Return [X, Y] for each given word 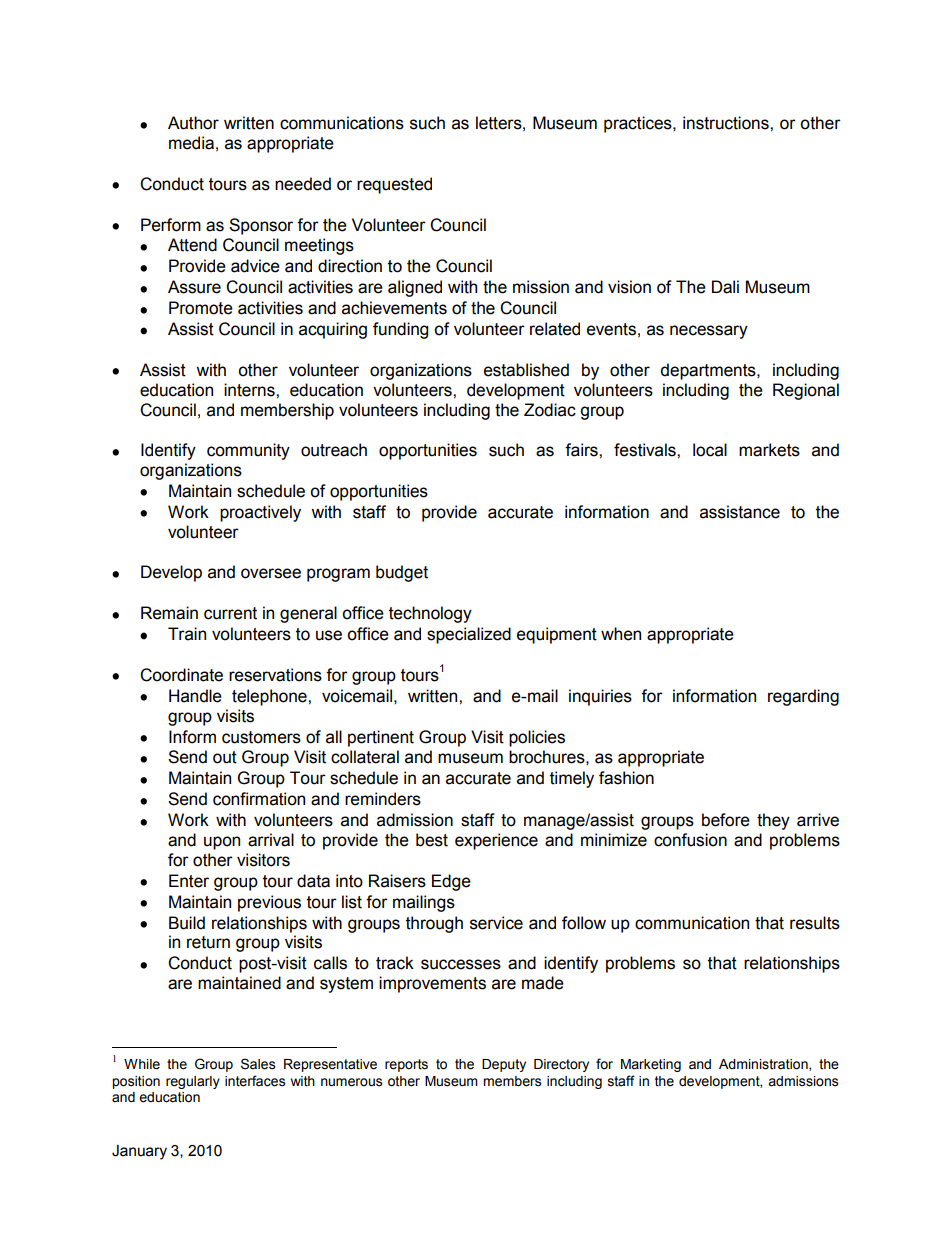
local [710, 450]
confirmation [259, 799]
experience [496, 841]
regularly [193, 1082]
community [248, 451]
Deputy [504, 1065]
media [191, 143]
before [726, 820]
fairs [582, 450]
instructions [727, 123]
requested [394, 185]
